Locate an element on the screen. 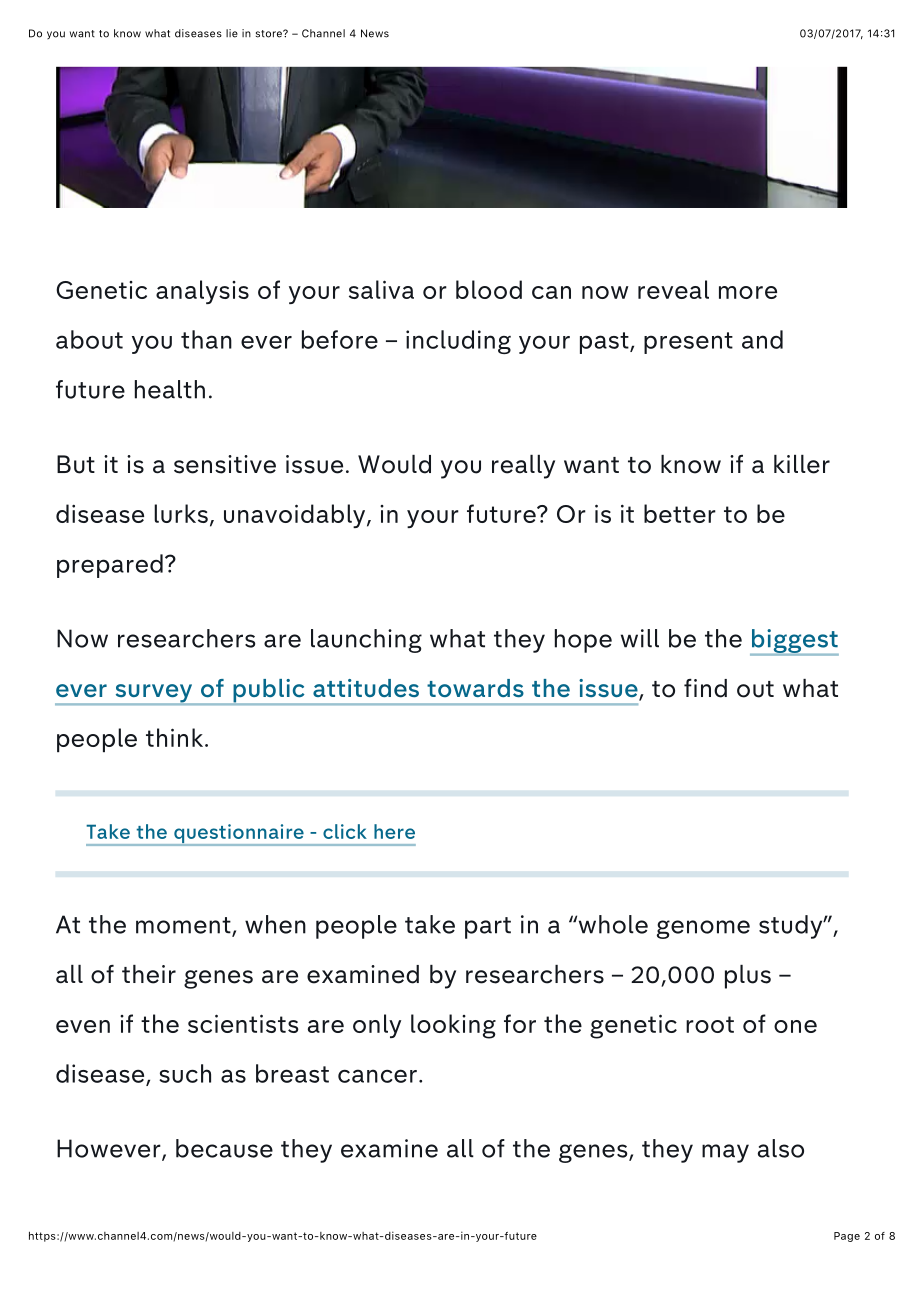 The width and height of the screenshot is (924, 1308). biggest is located at coordinates (794, 642).
